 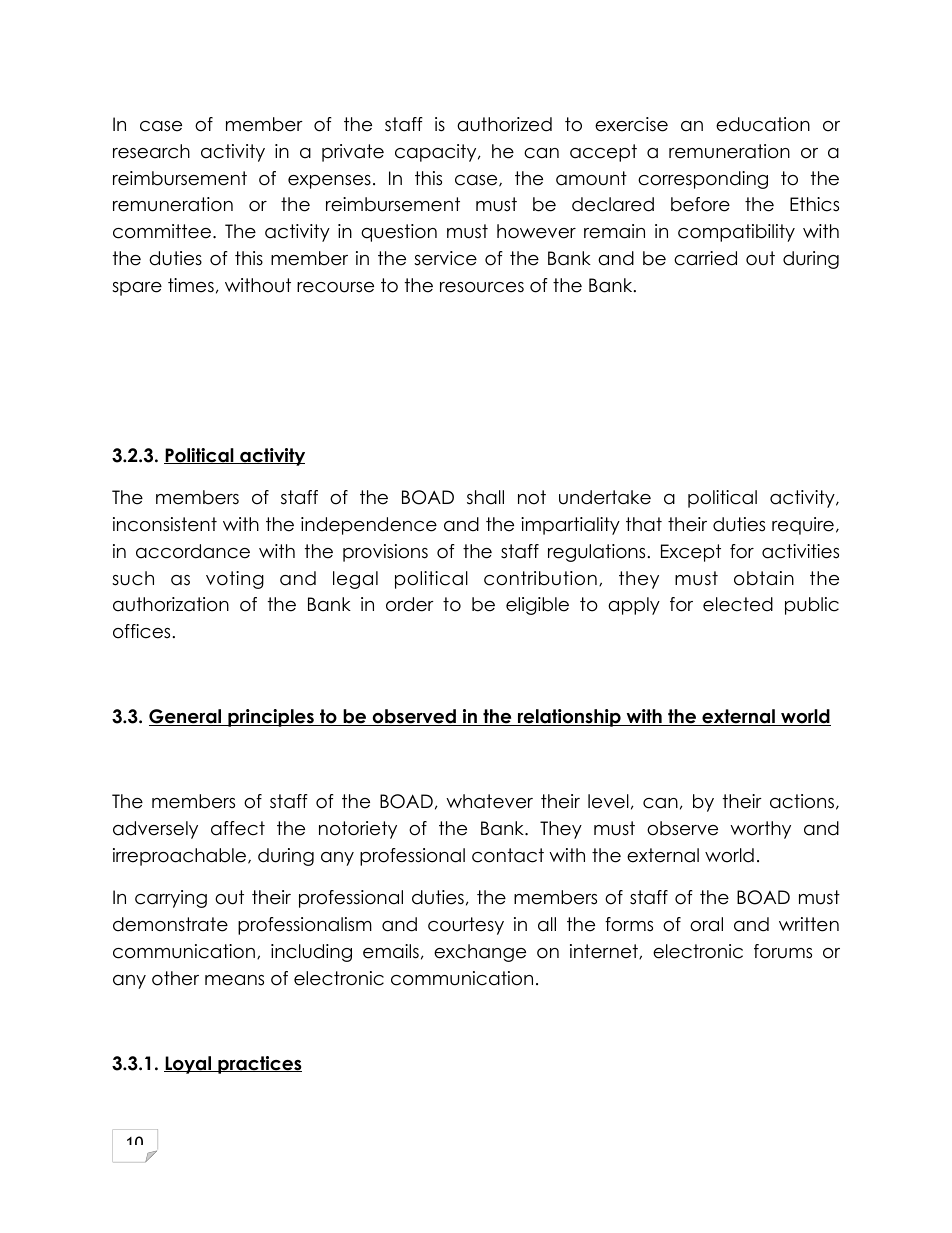 I want to click on authorized, so click(x=504, y=124).
